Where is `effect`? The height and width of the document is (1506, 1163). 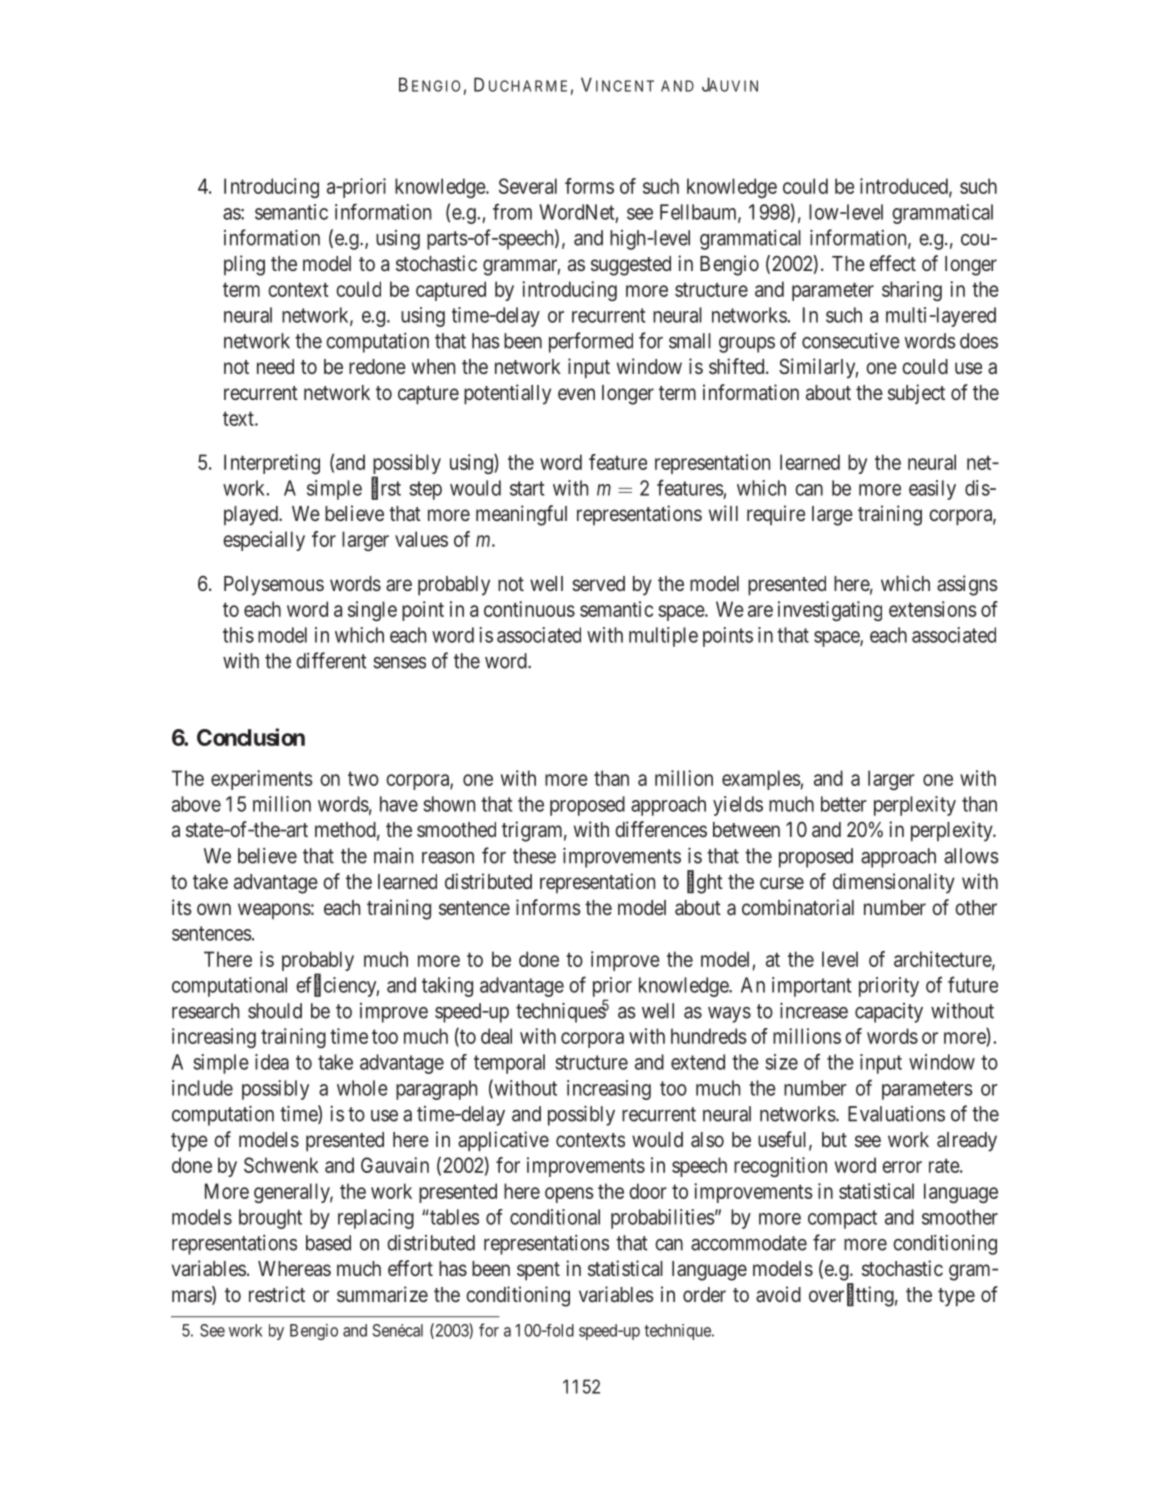 effect is located at coordinates (893, 263).
